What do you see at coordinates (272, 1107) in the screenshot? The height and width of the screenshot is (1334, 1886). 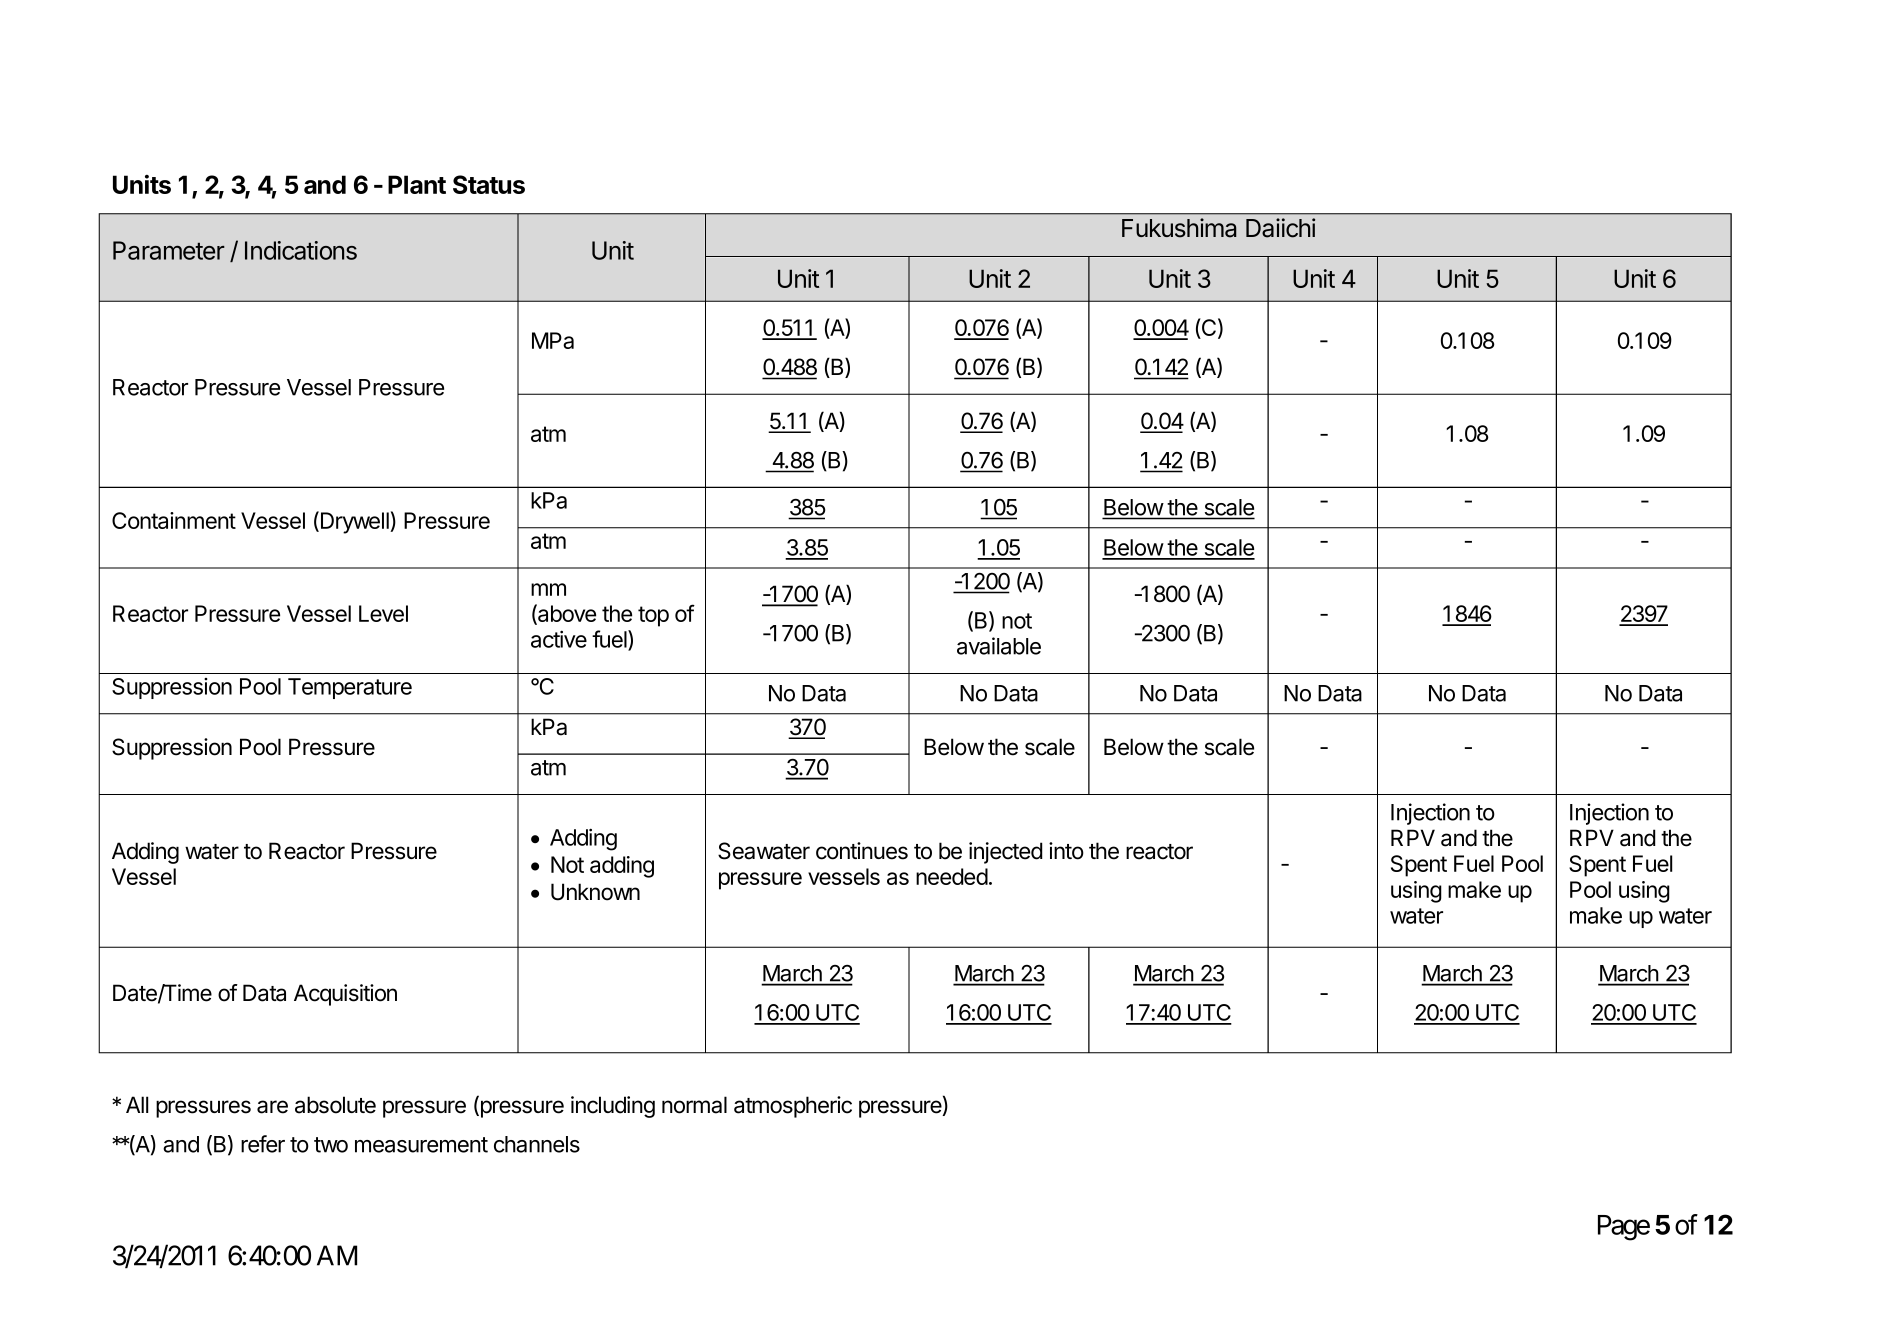 I see `are` at bounding box center [272, 1107].
